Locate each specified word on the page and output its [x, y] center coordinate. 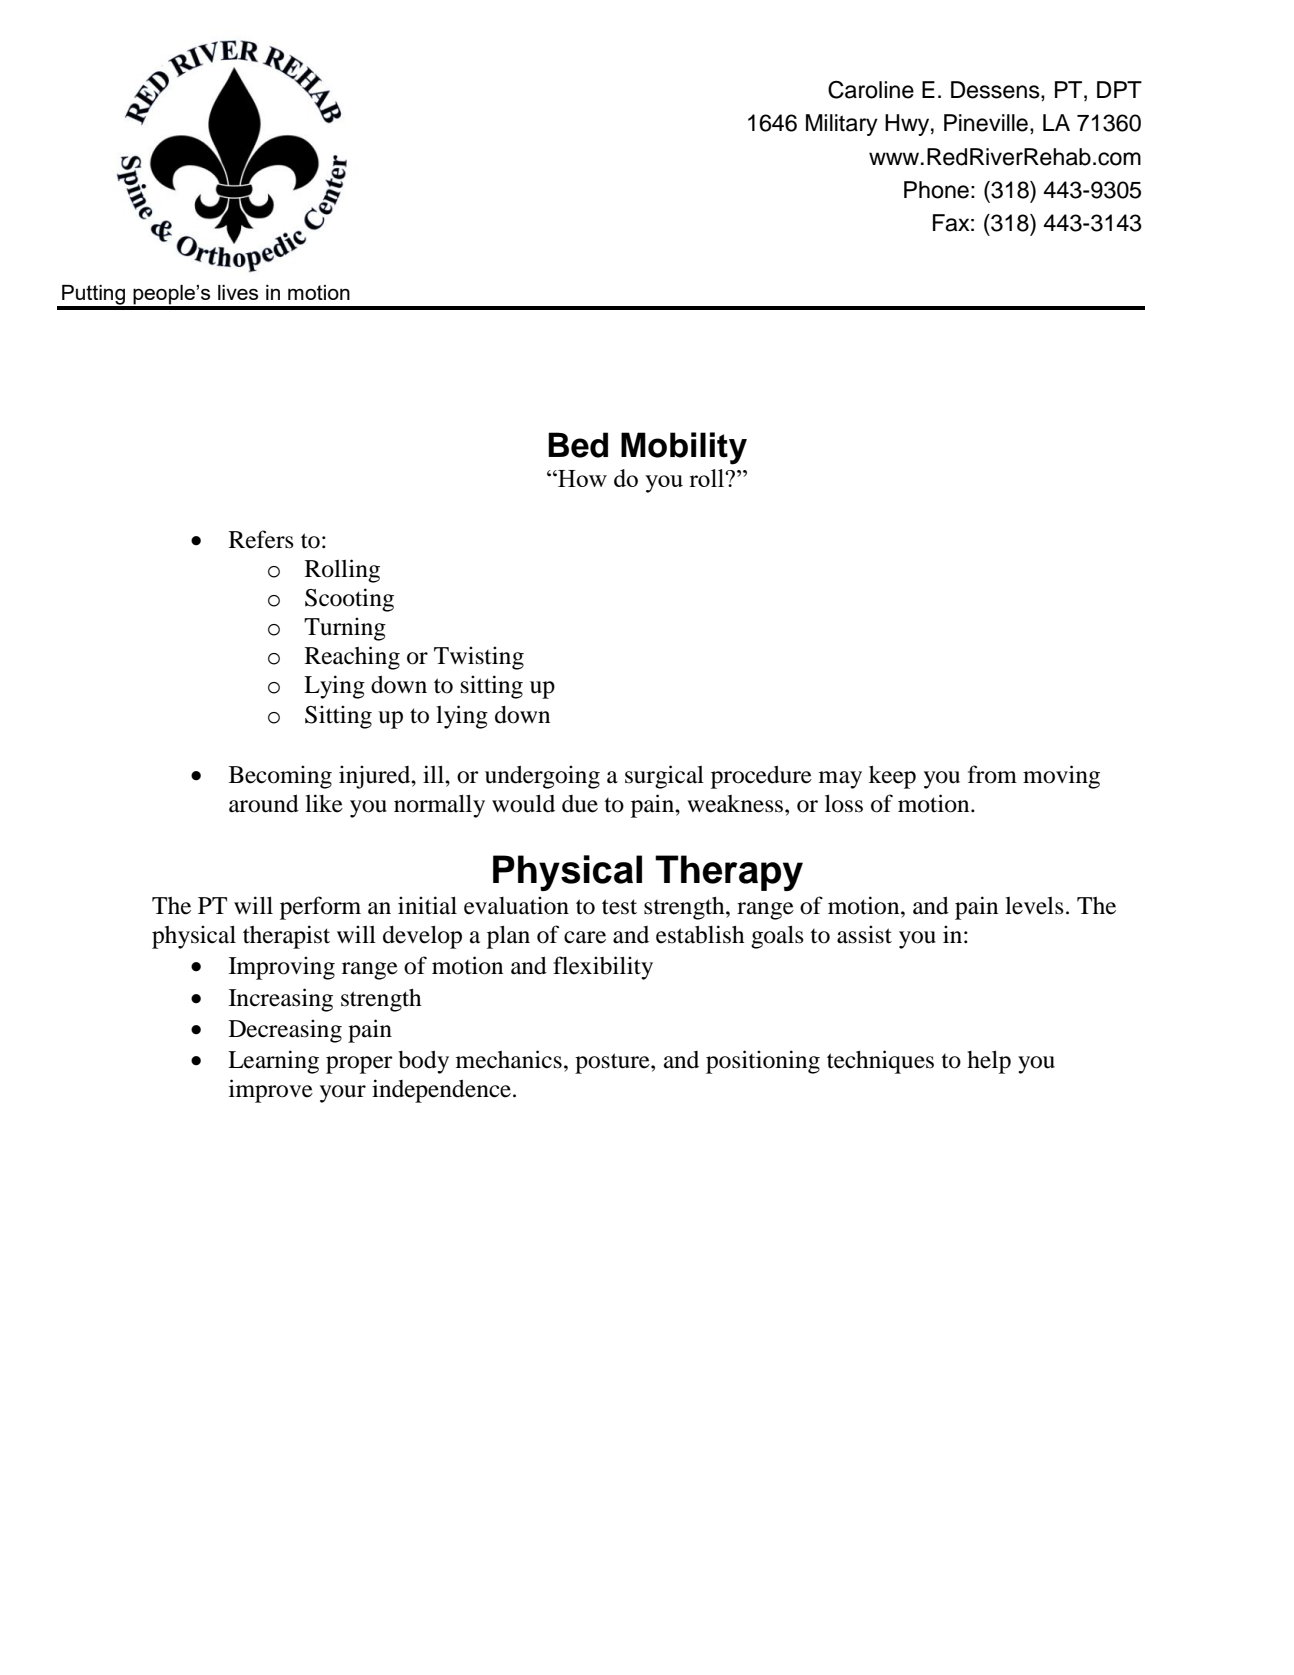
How [581, 478]
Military [842, 125]
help [989, 1062]
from [992, 774]
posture [613, 1063]
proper [359, 1065]
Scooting [349, 600]
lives [238, 292]
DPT [1119, 89]
